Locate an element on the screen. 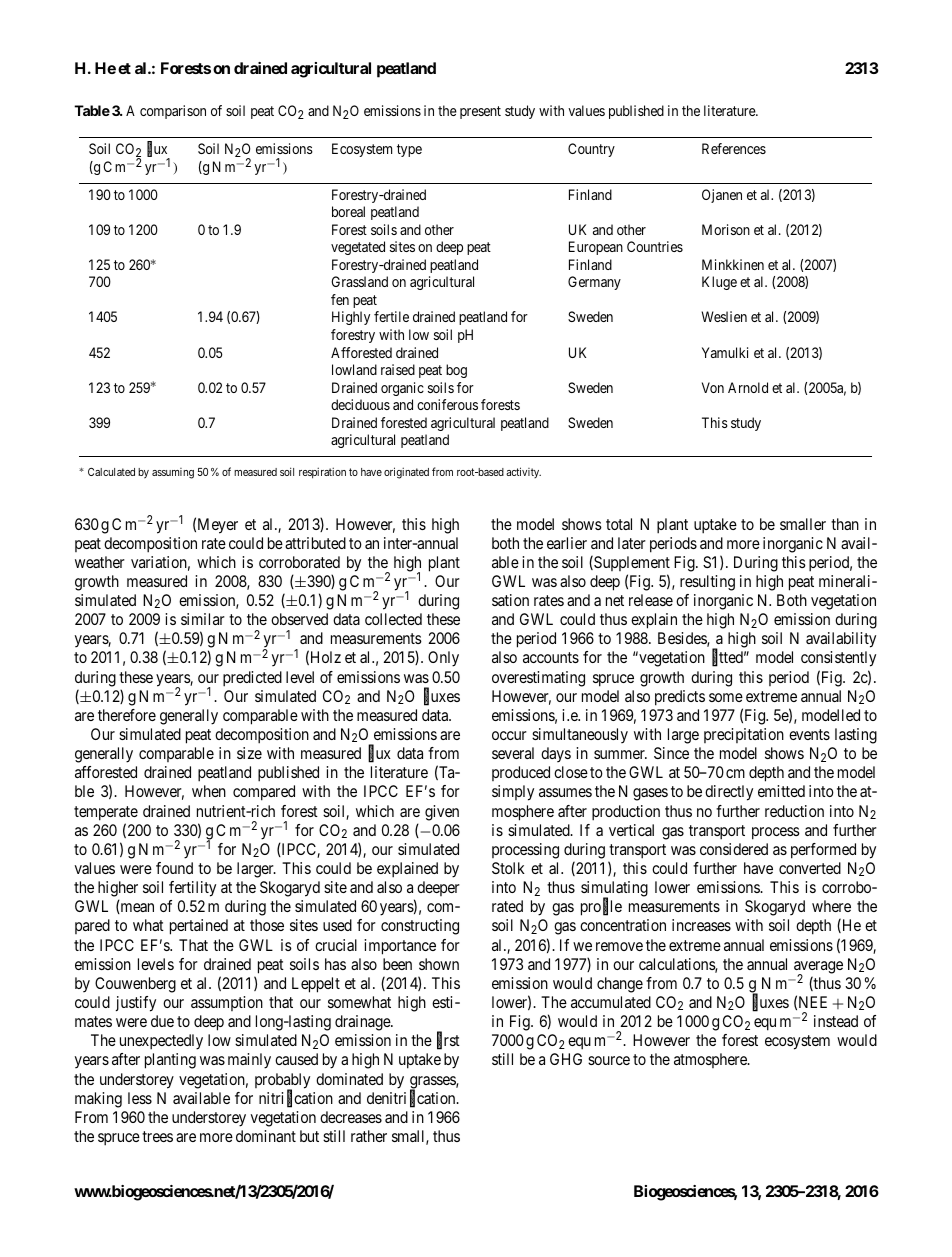 The height and width of the screenshot is (1257, 952). assuming is located at coordinates (173, 473).
